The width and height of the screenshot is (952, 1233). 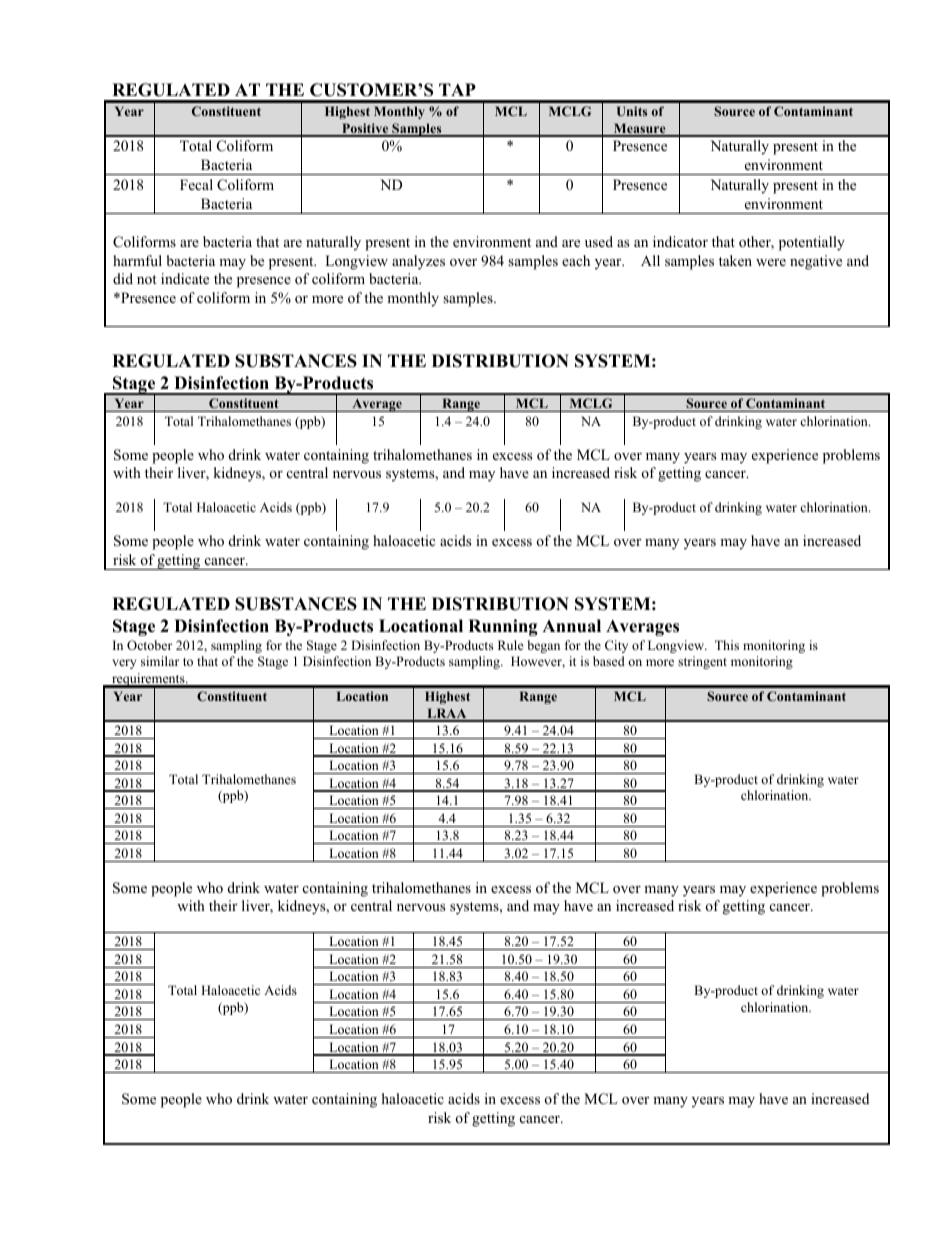 I want to click on indicate, so click(x=185, y=278).
